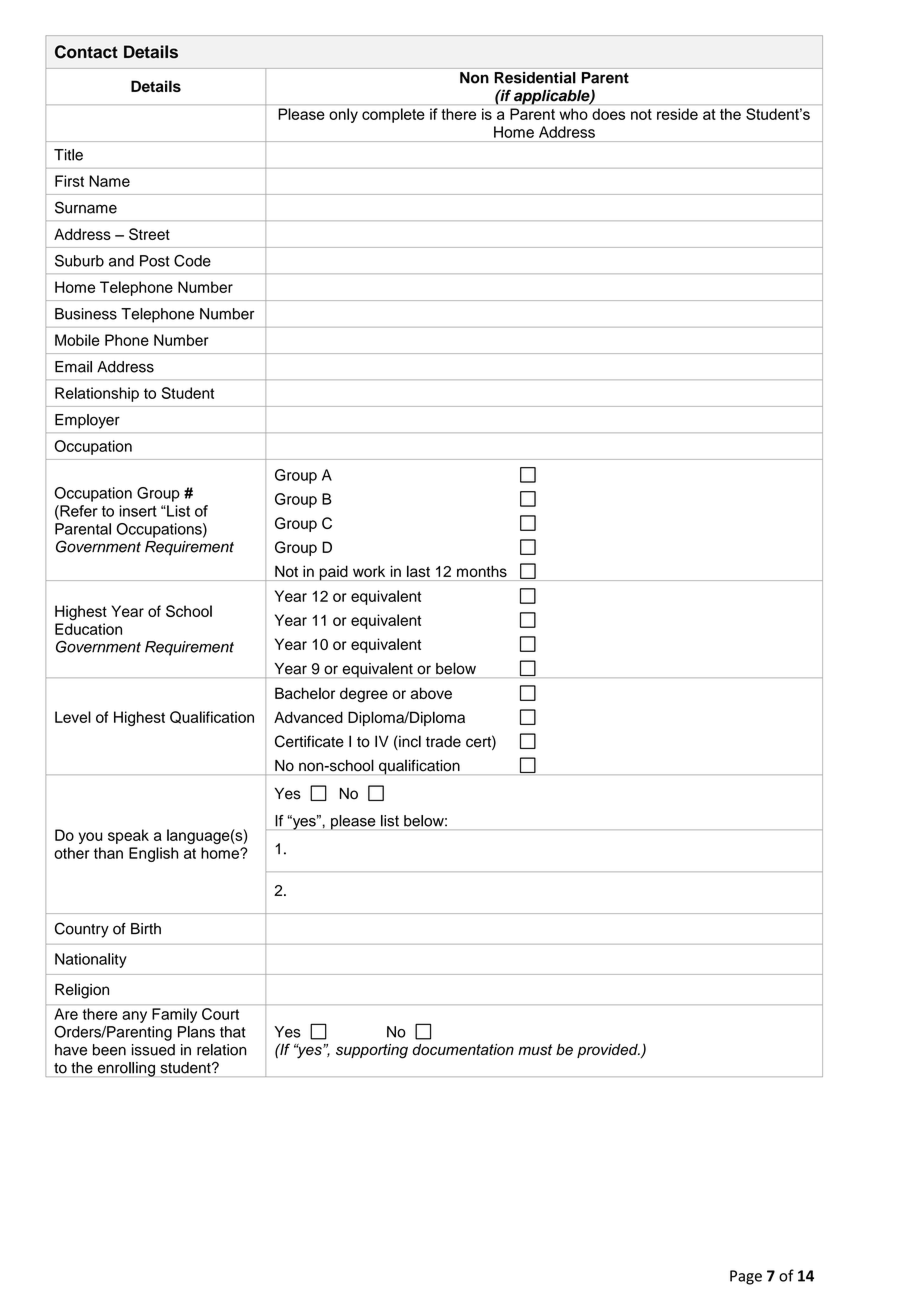 The image size is (924, 1308). I want to click on Contact, so click(86, 52).
